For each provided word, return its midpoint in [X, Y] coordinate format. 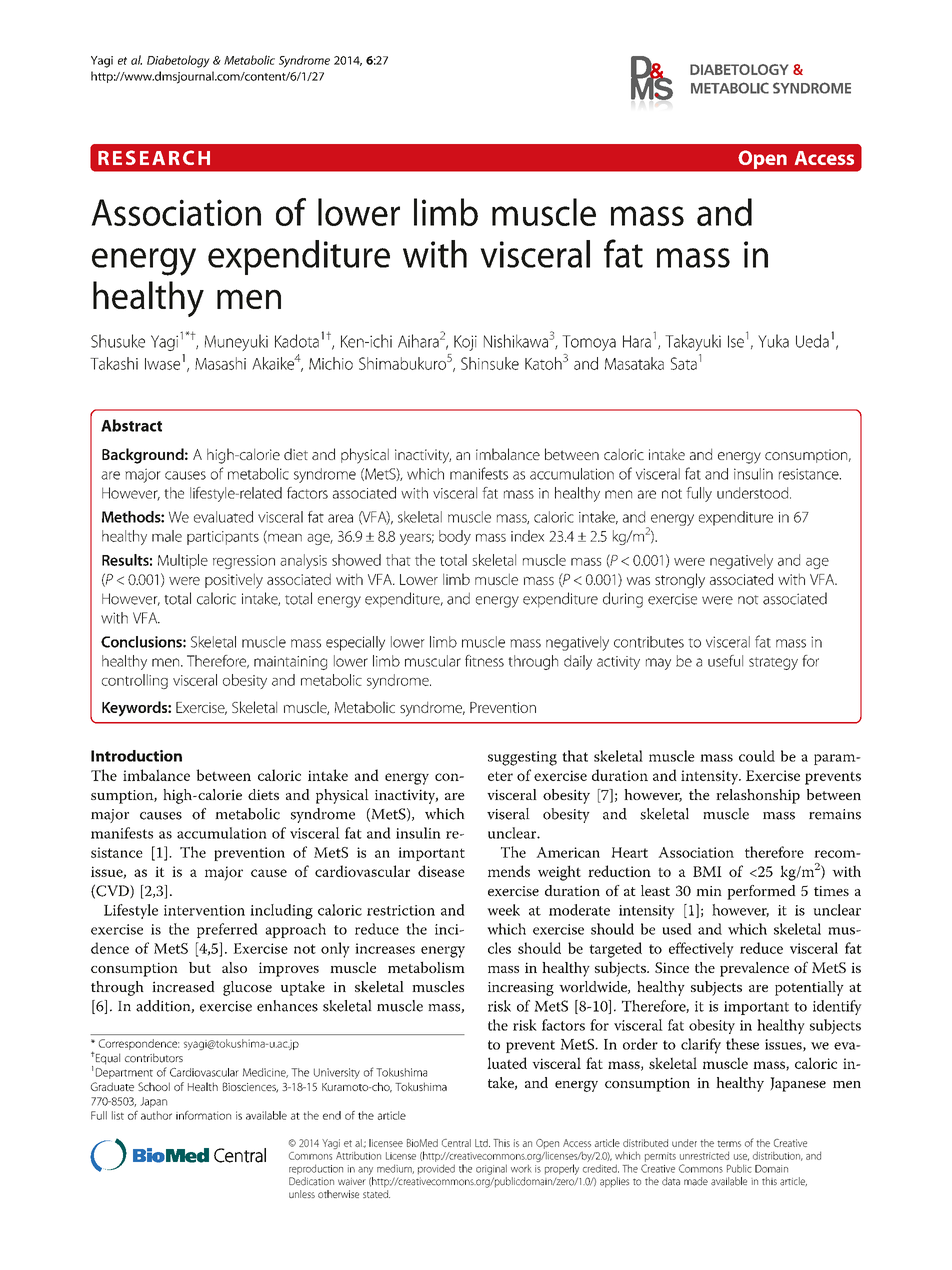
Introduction [136, 756]
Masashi [220, 363]
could [757, 756]
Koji [465, 343]
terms [729, 1144]
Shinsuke [490, 363]
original [491, 1169]
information [203, 1115]
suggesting [522, 758]
